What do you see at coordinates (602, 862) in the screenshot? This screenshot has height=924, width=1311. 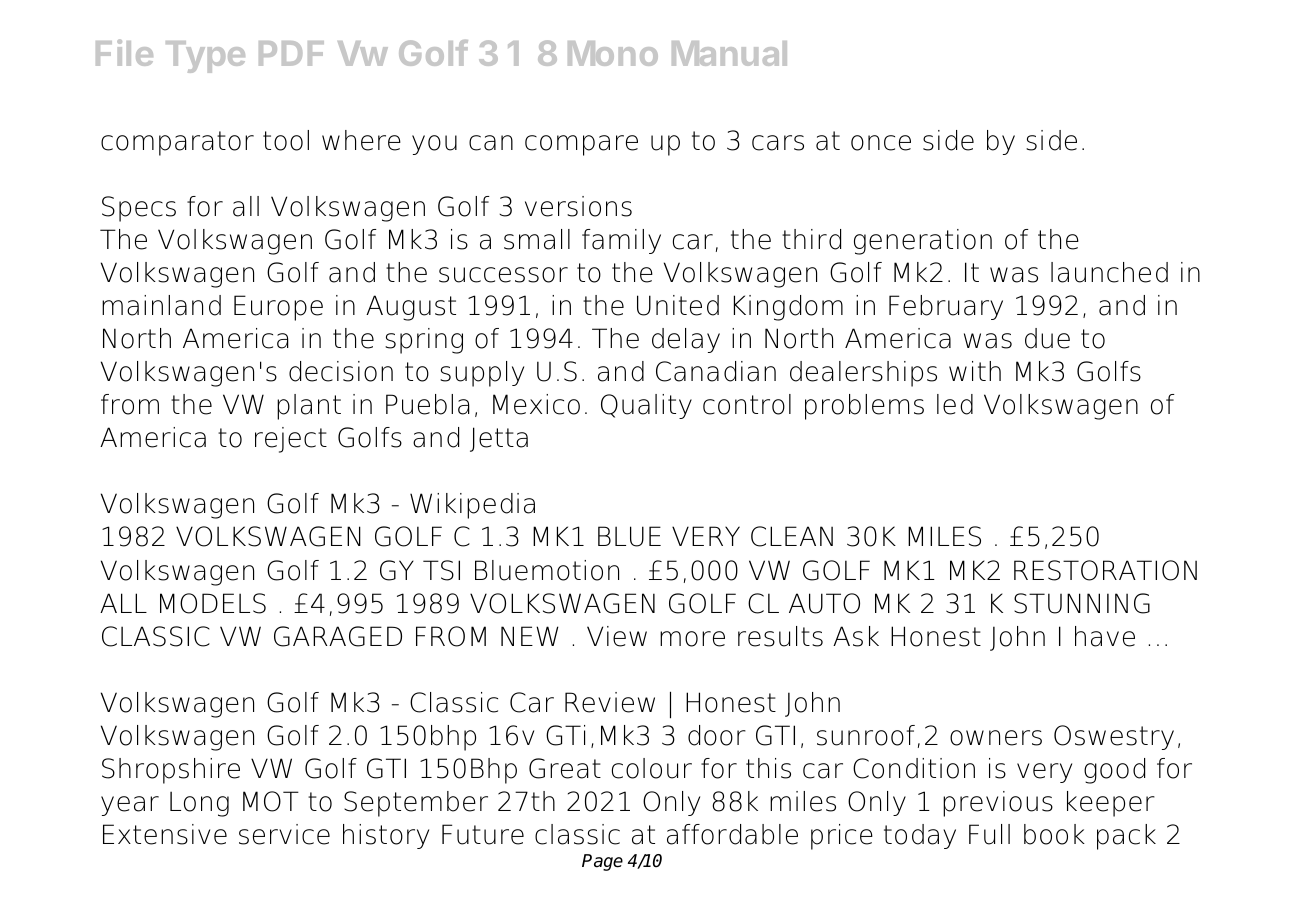 I see `Page` at bounding box center [602, 862].
